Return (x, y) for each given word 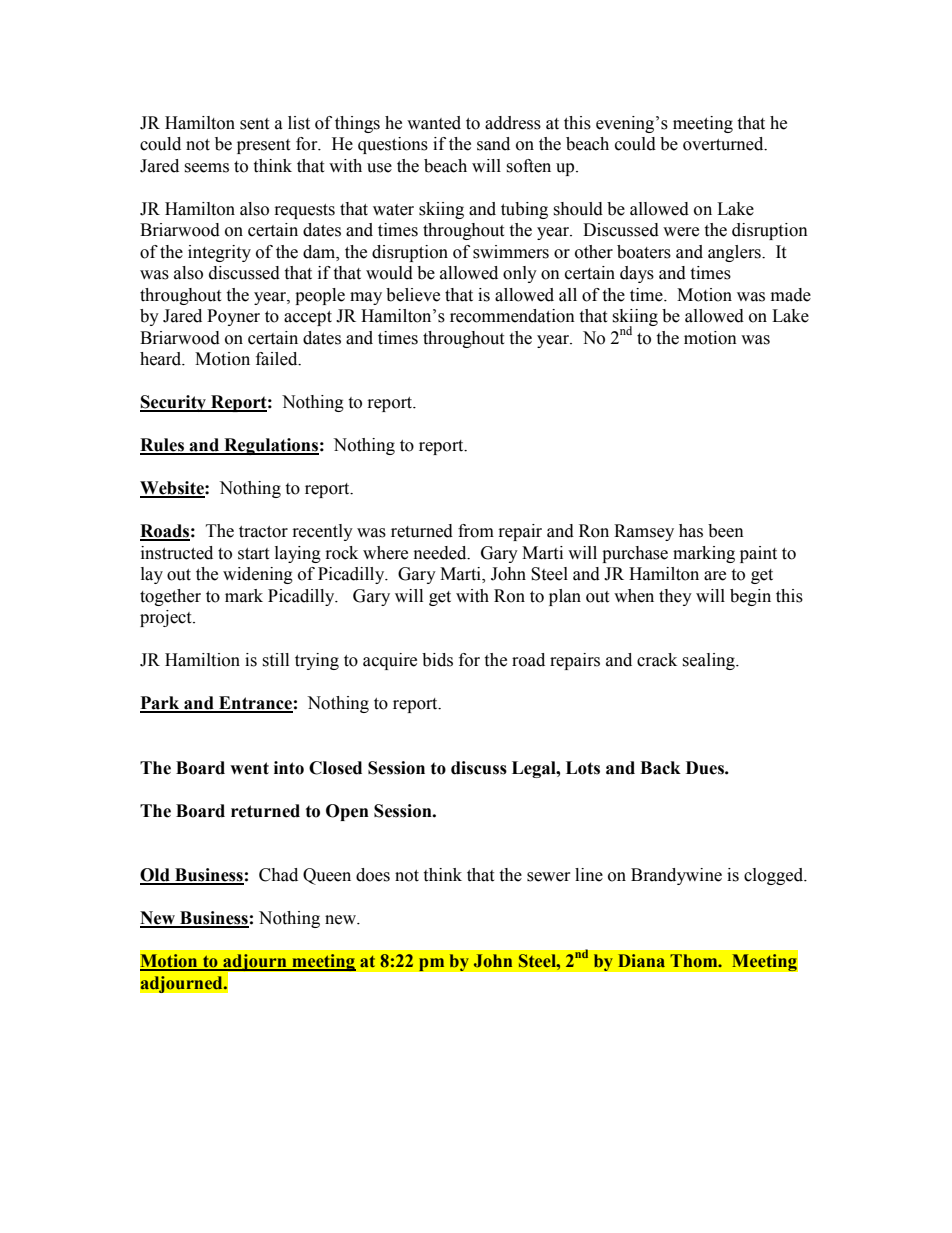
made (791, 295)
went (249, 768)
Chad (278, 875)
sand (493, 144)
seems (206, 168)
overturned (724, 144)
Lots (583, 768)
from (476, 531)
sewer (548, 877)
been (726, 531)
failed (278, 359)
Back (660, 768)
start (253, 554)
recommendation (512, 316)
